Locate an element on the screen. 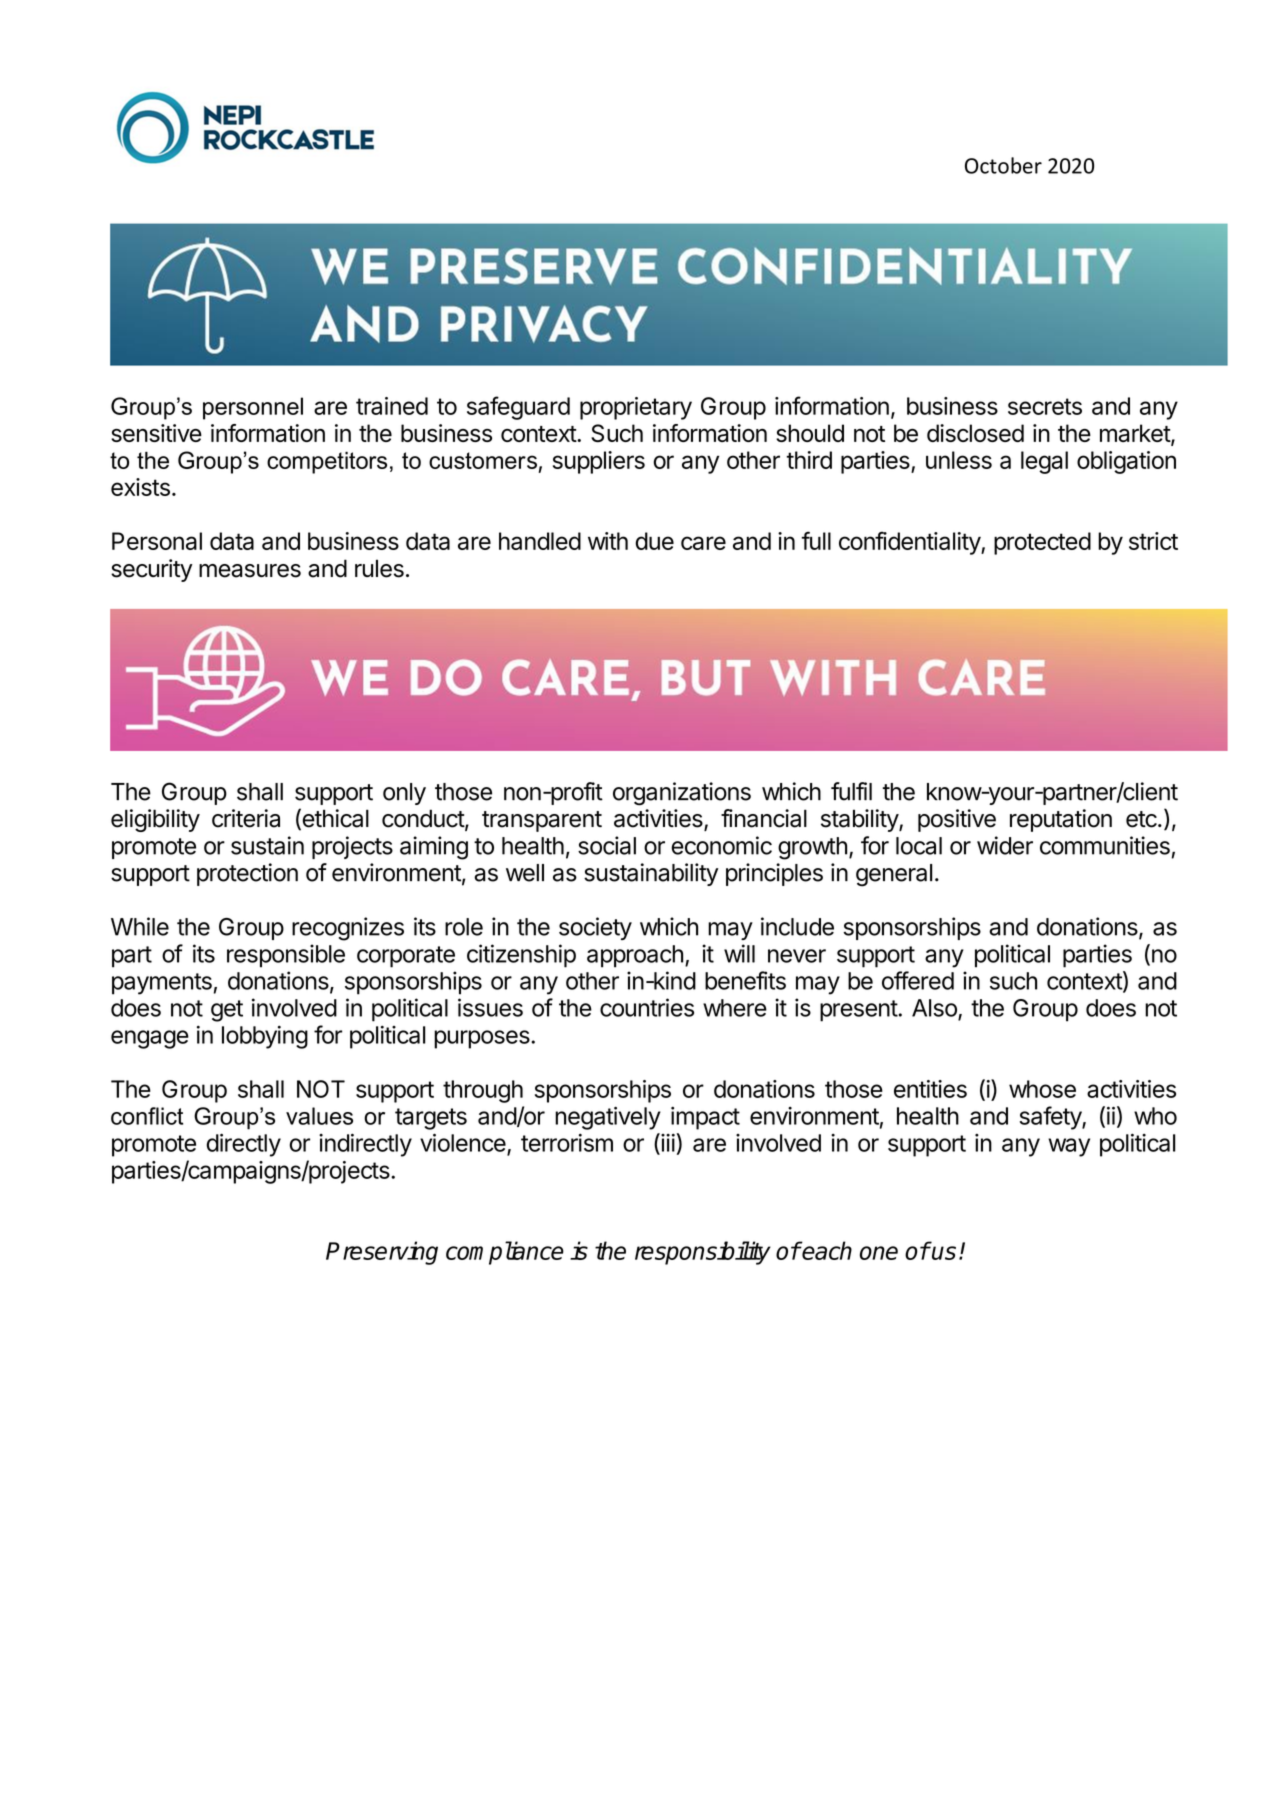 This screenshot has width=1272, height=1799. approach is located at coordinates (635, 956).
